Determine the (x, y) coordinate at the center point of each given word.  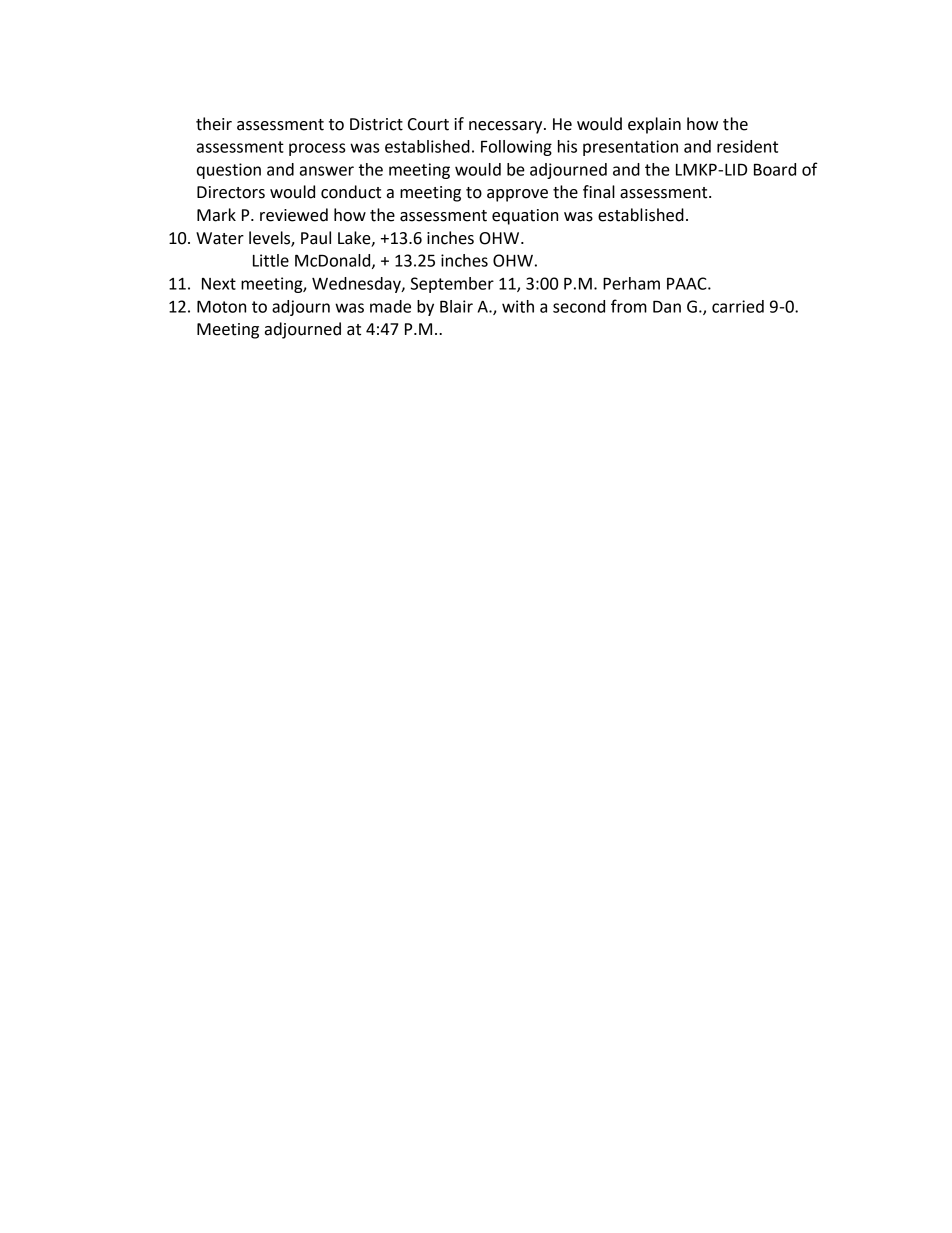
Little (271, 260)
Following (516, 148)
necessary (507, 127)
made (390, 306)
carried (738, 306)
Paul (316, 238)
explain (654, 125)
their (214, 124)
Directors (231, 192)
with (518, 306)
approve (517, 195)
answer (327, 171)
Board (775, 169)
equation (525, 217)
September (452, 285)
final (599, 192)
